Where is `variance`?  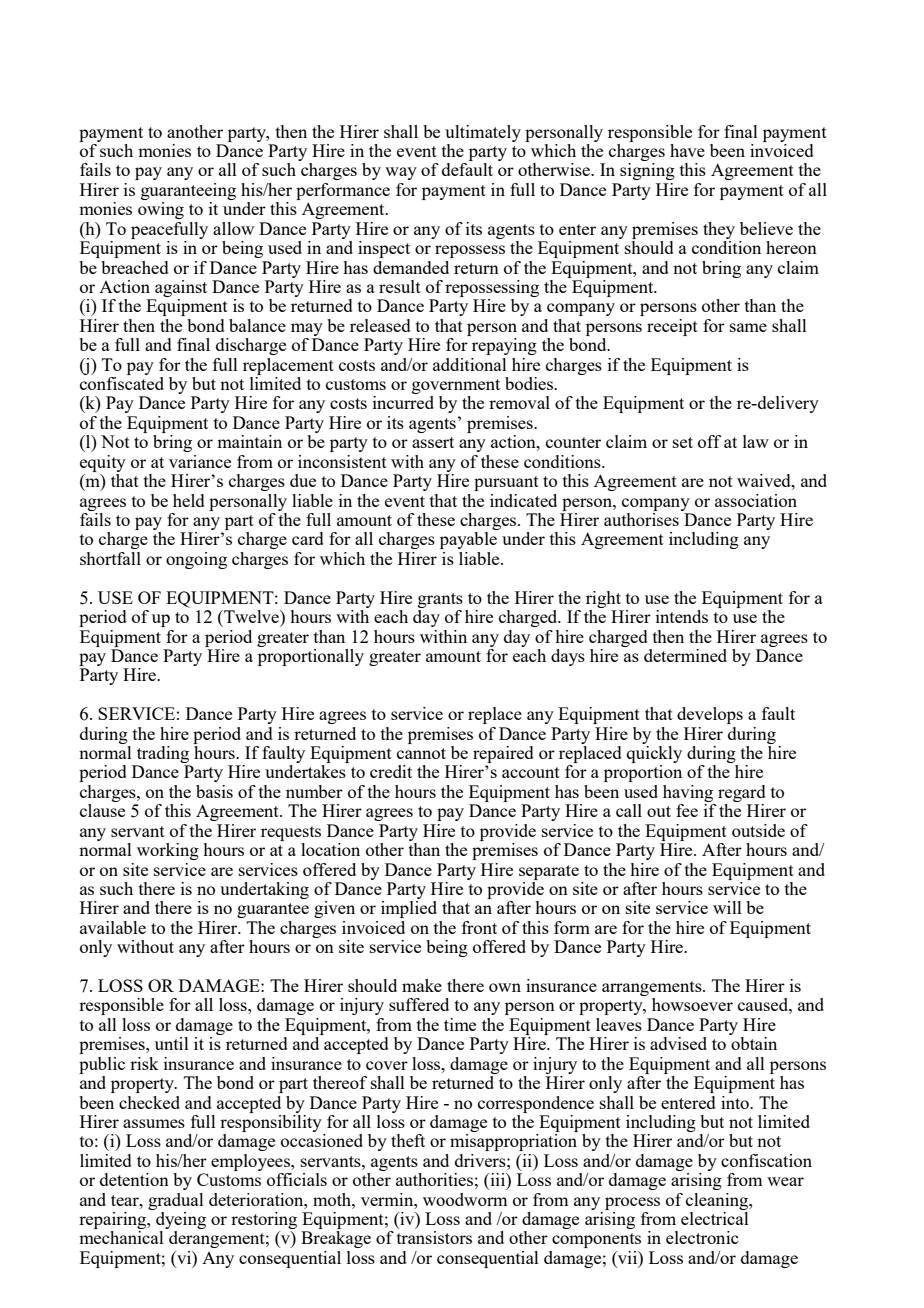
variance is located at coordinates (200, 461).
